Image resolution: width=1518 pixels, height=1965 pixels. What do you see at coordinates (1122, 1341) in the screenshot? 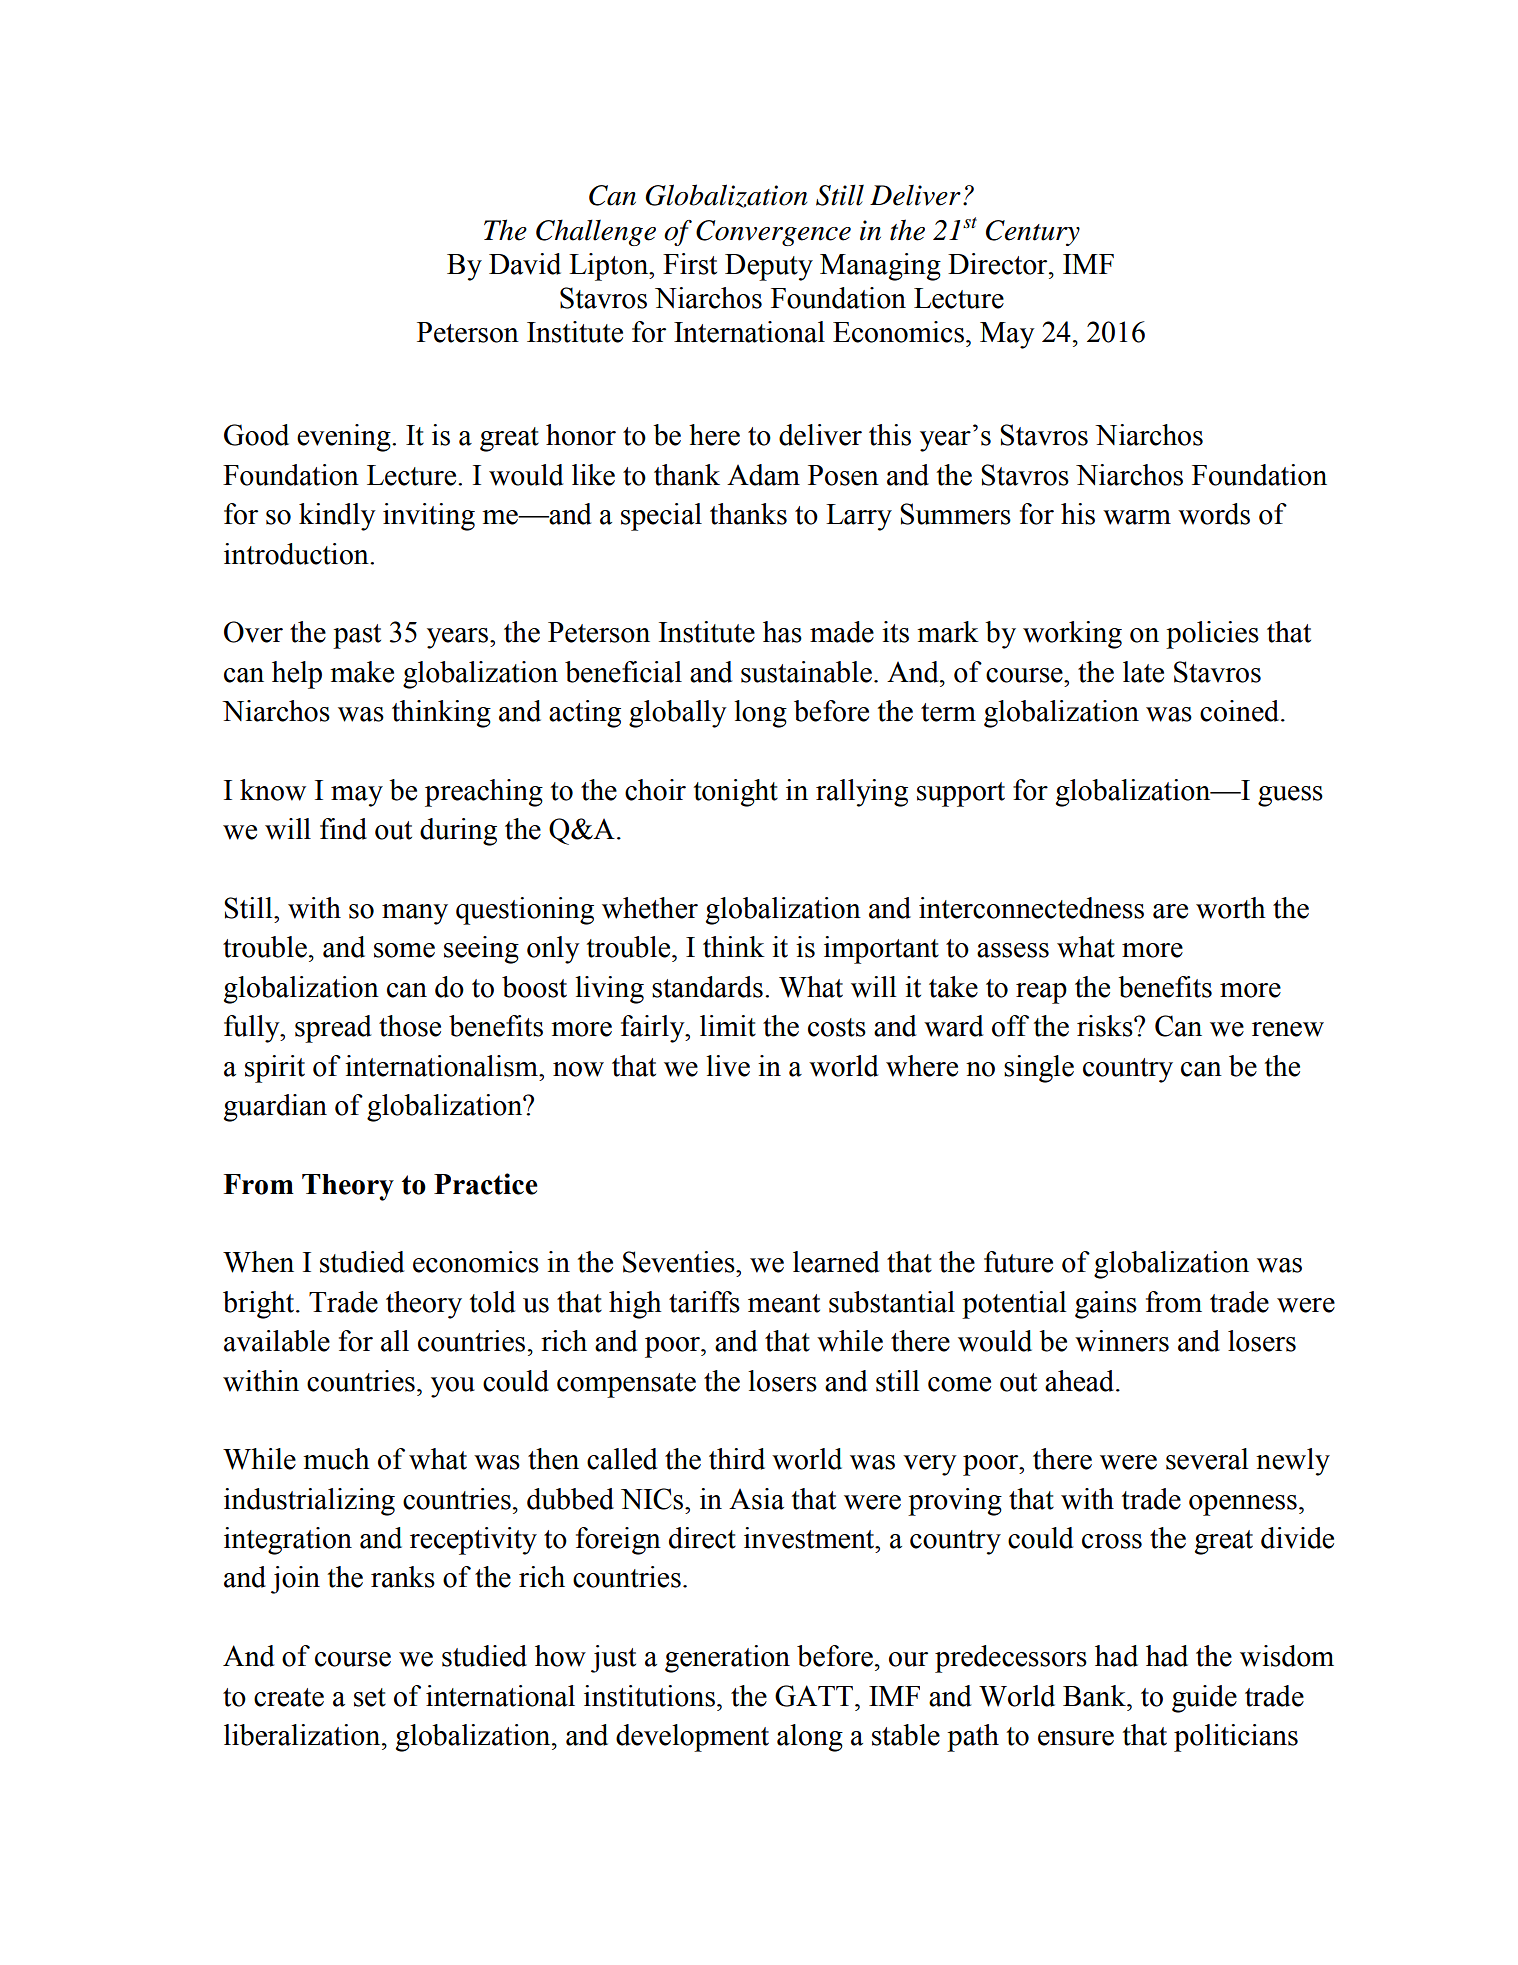
I see `winners` at bounding box center [1122, 1341].
